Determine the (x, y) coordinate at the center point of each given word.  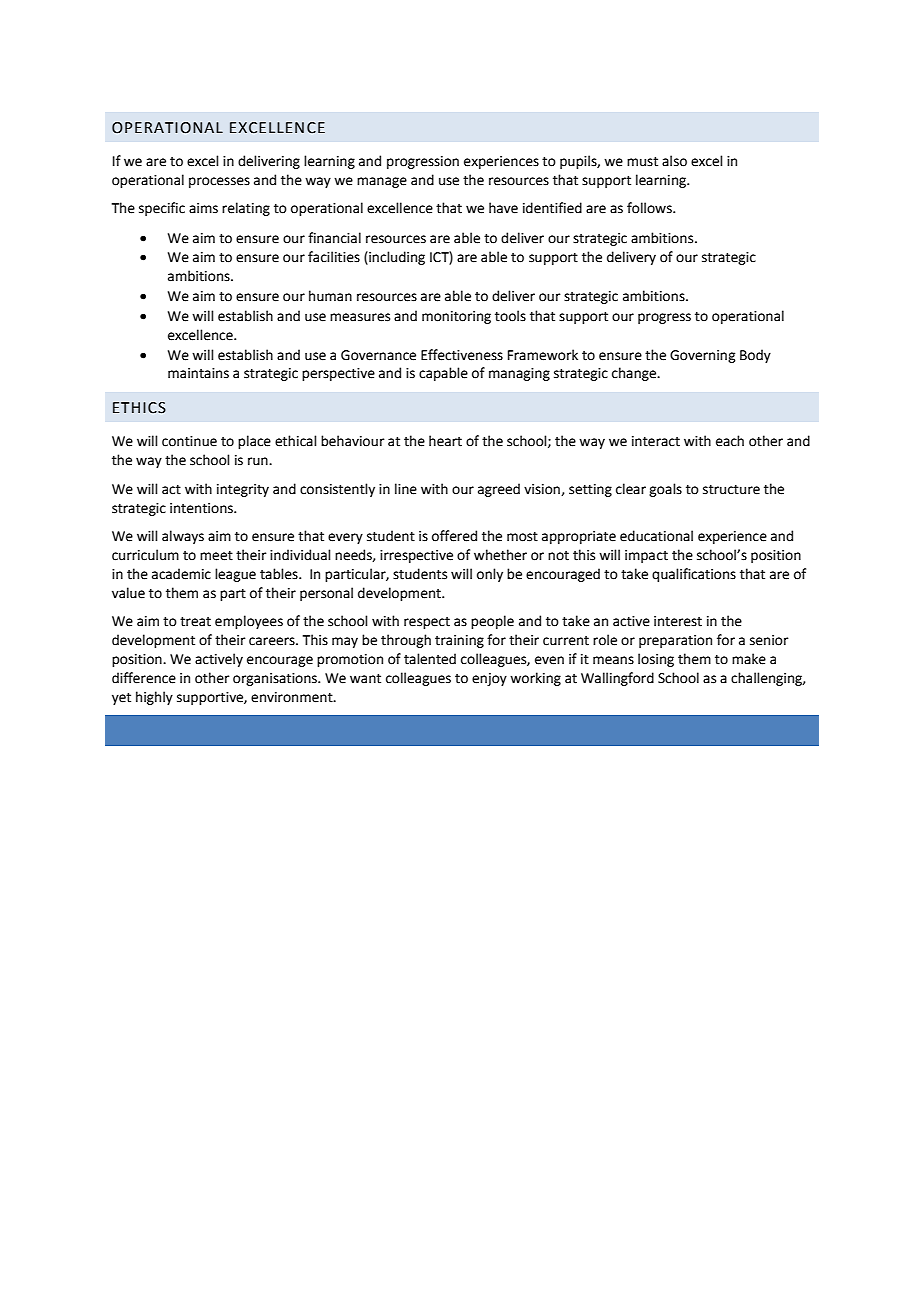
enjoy (489, 679)
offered (454, 536)
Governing (702, 356)
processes (219, 182)
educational (656, 536)
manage (382, 182)
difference (144, 678)
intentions (202, 508)
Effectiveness (462, 355)
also (674, 161)
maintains (198, 373)
